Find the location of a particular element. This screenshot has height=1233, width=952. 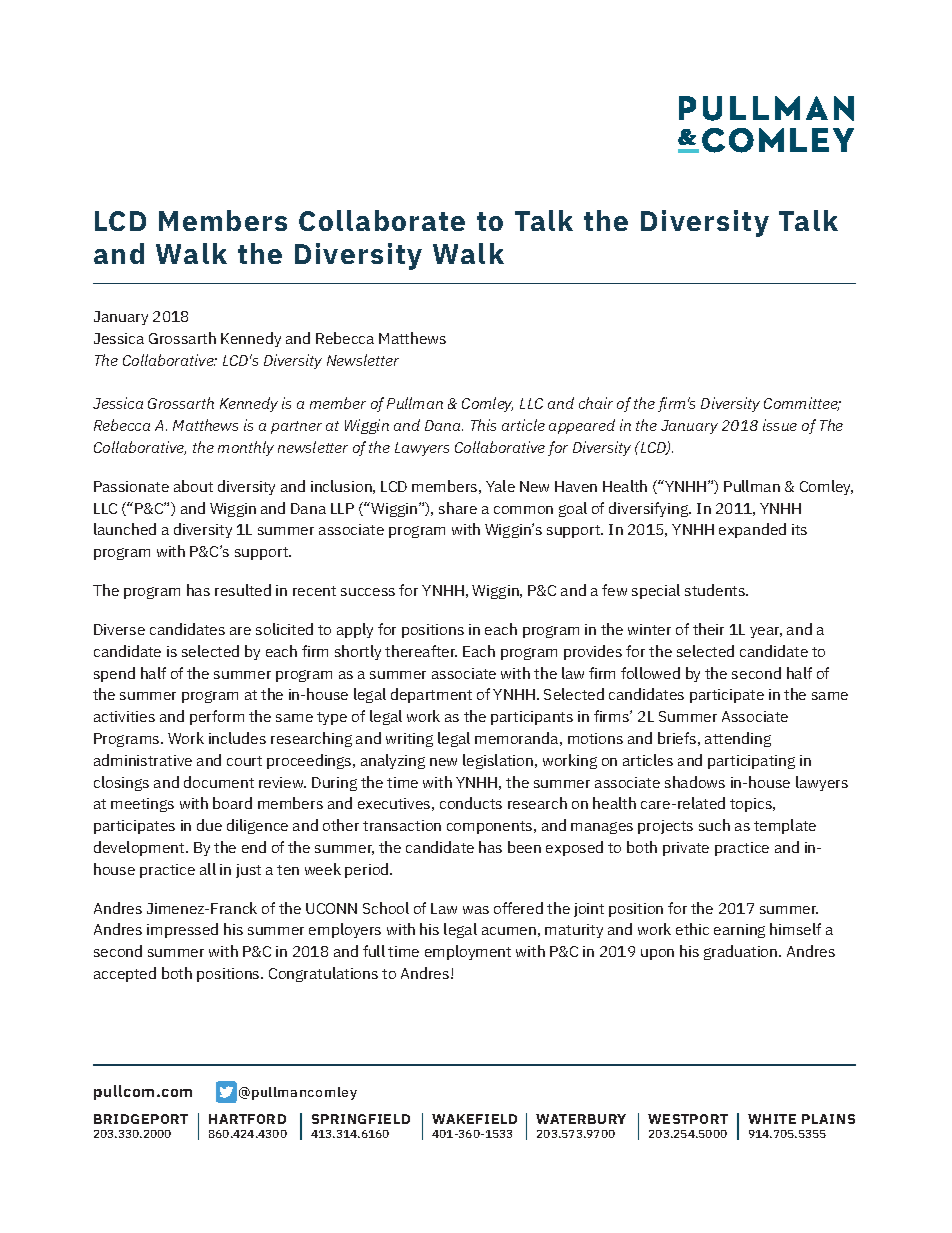

Collaborate is located at coordinates (382, 220).
